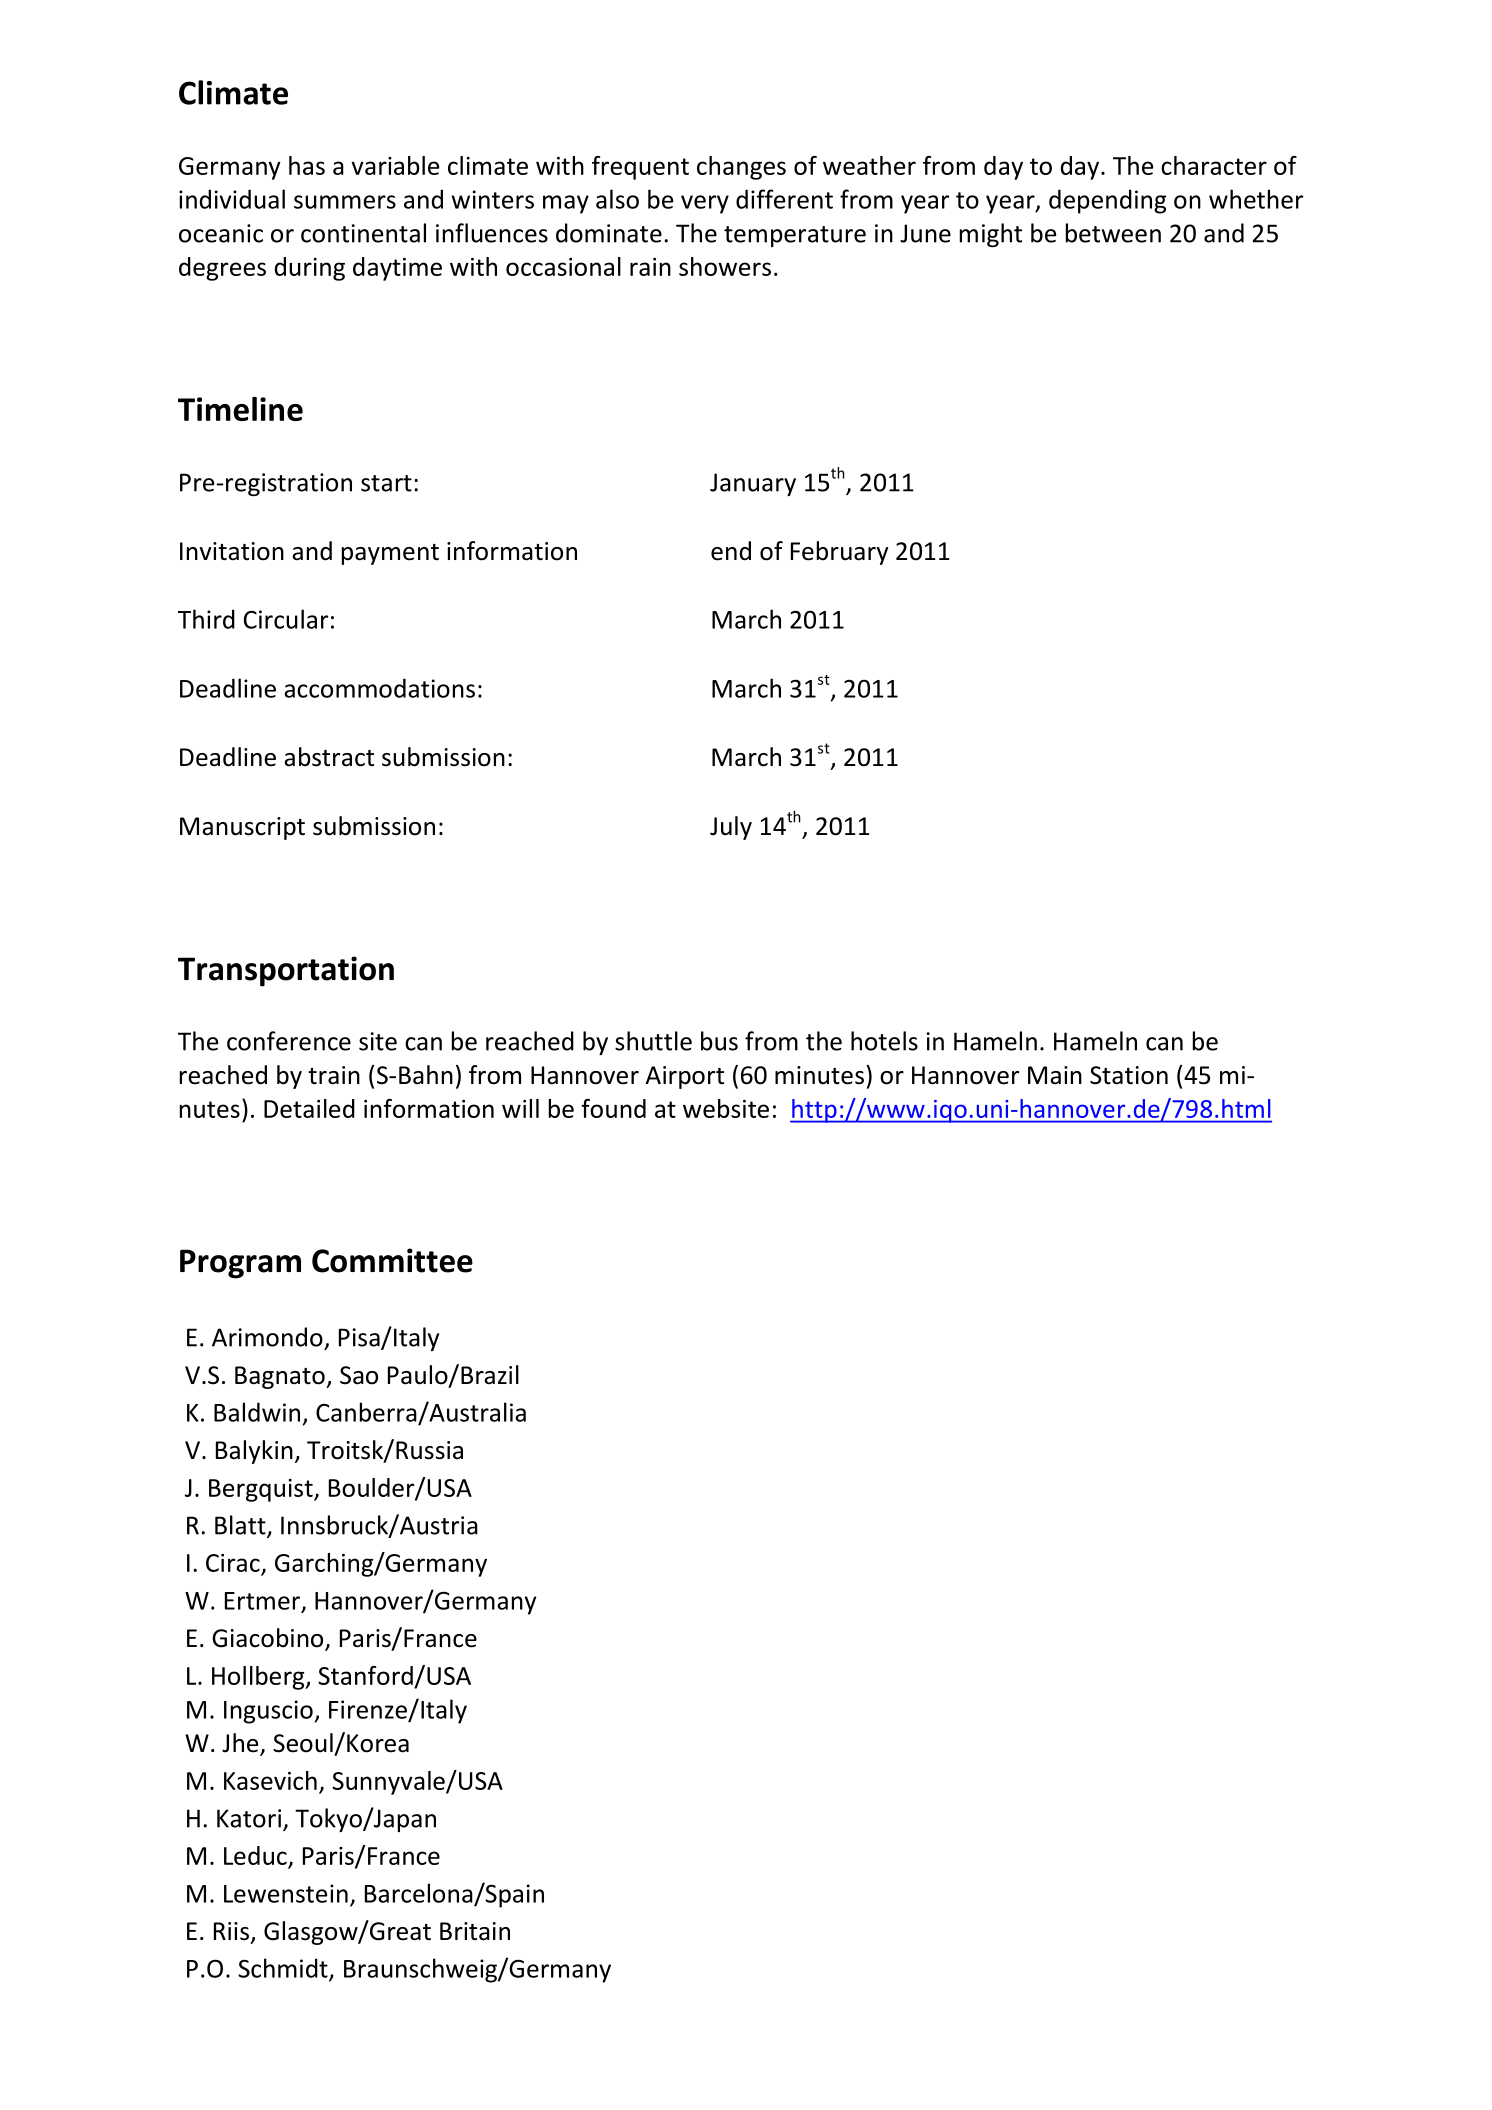 The width and height of the page is (1492, 2110). I want to click on Schmidt, so click(284, 1969).
